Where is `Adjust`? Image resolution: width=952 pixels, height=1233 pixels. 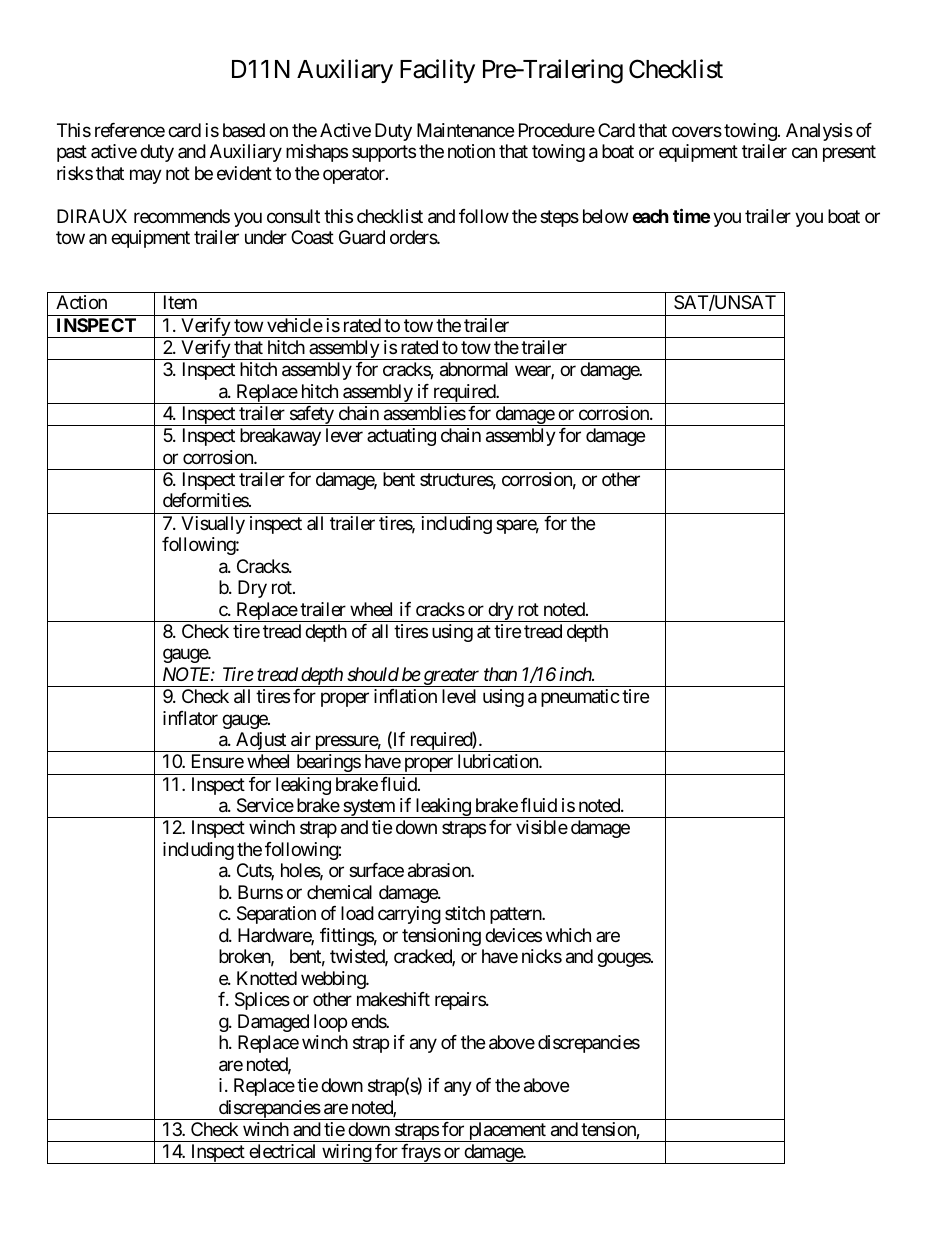
Adjust is located at coordinates (261, 742).
